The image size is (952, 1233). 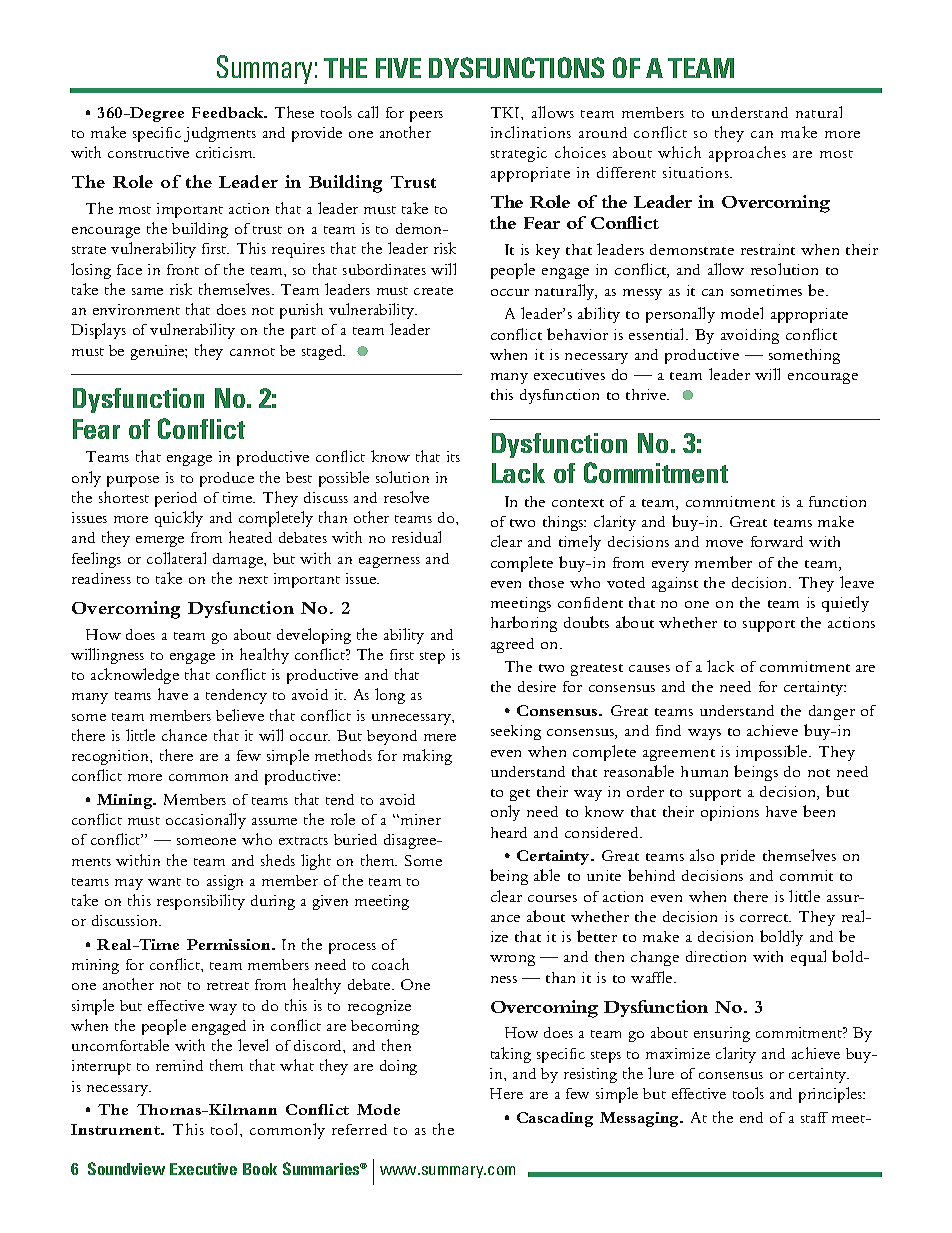 What do you see at coordinates (555, 1119) in the screenshot?
I see `Cascading` at bounding box center [555, 1119].
